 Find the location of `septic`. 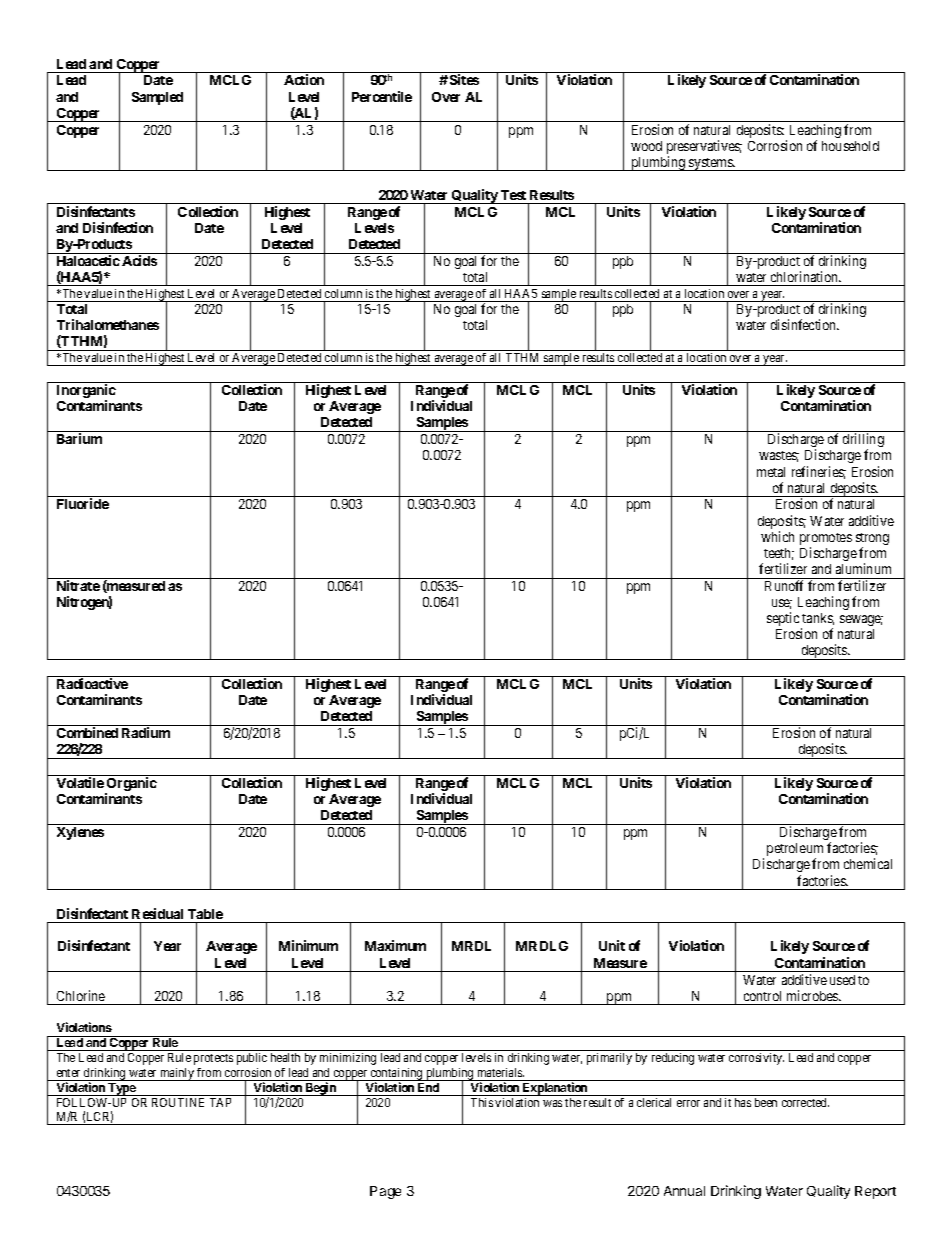

septic is located at coordinates (784, 620).
